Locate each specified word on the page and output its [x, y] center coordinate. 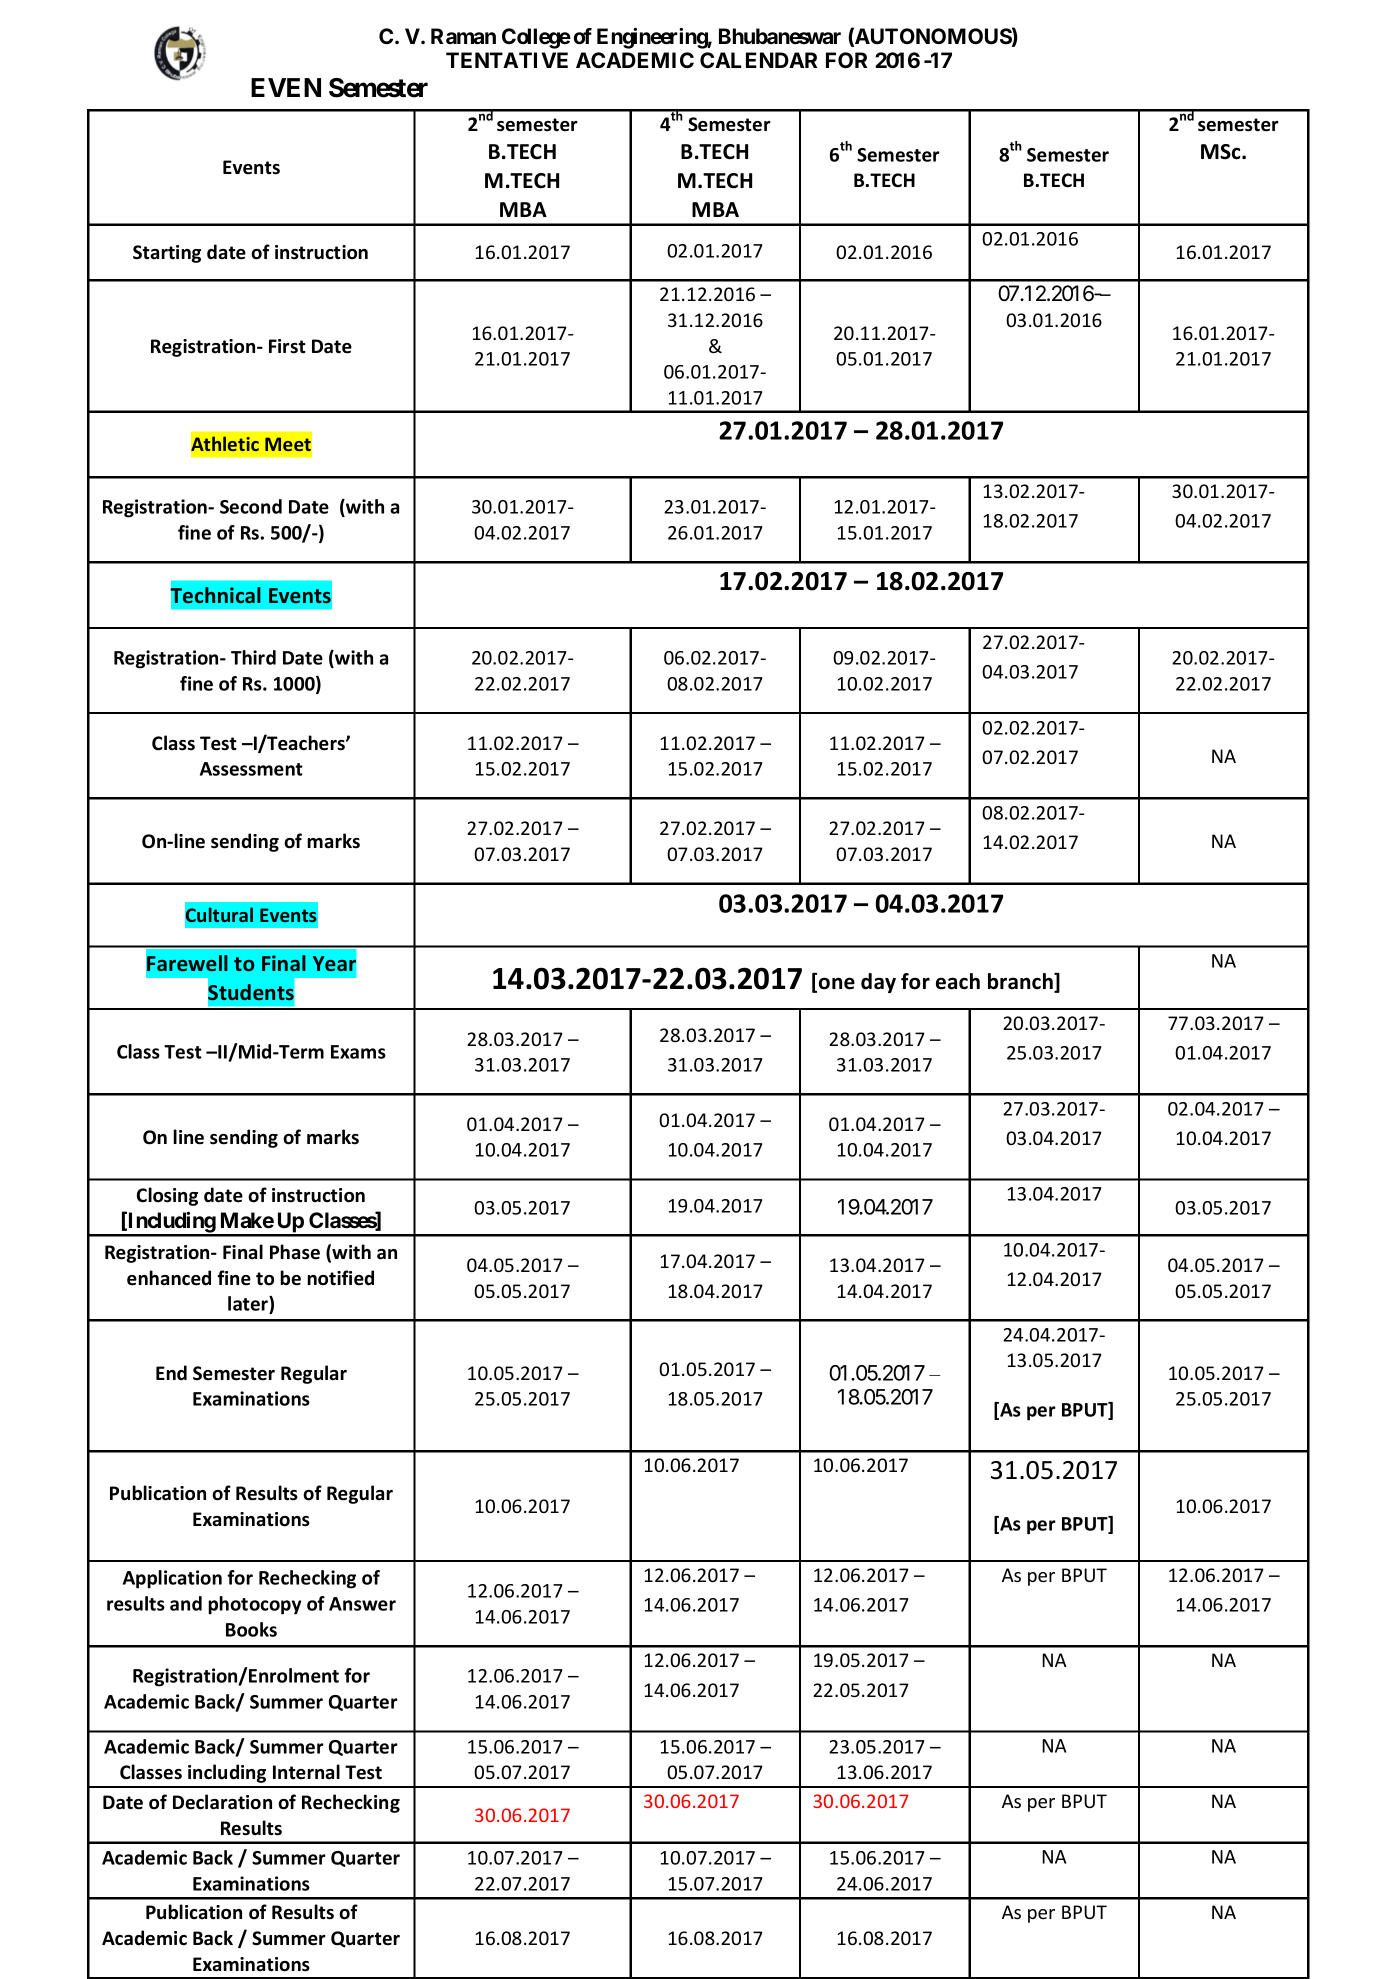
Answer [362, 1604]
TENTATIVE [507, 60]
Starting [167, 254]
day [878, 983]
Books [251, 1629]
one [837, 983]
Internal [306, 1772]
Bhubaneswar [780, 36]
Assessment [251, 769]
